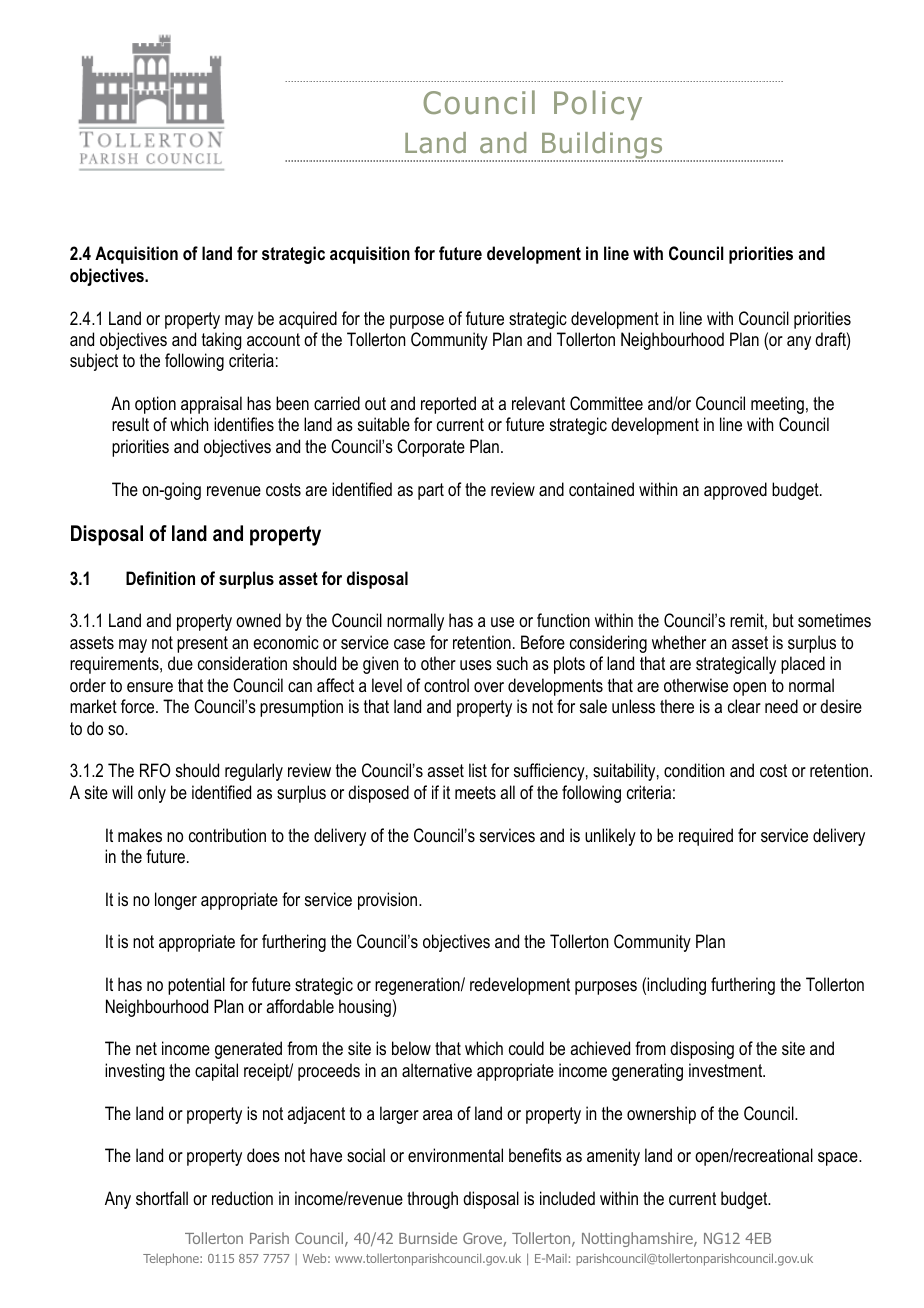  I want to click on approved, so click(735, 491).
